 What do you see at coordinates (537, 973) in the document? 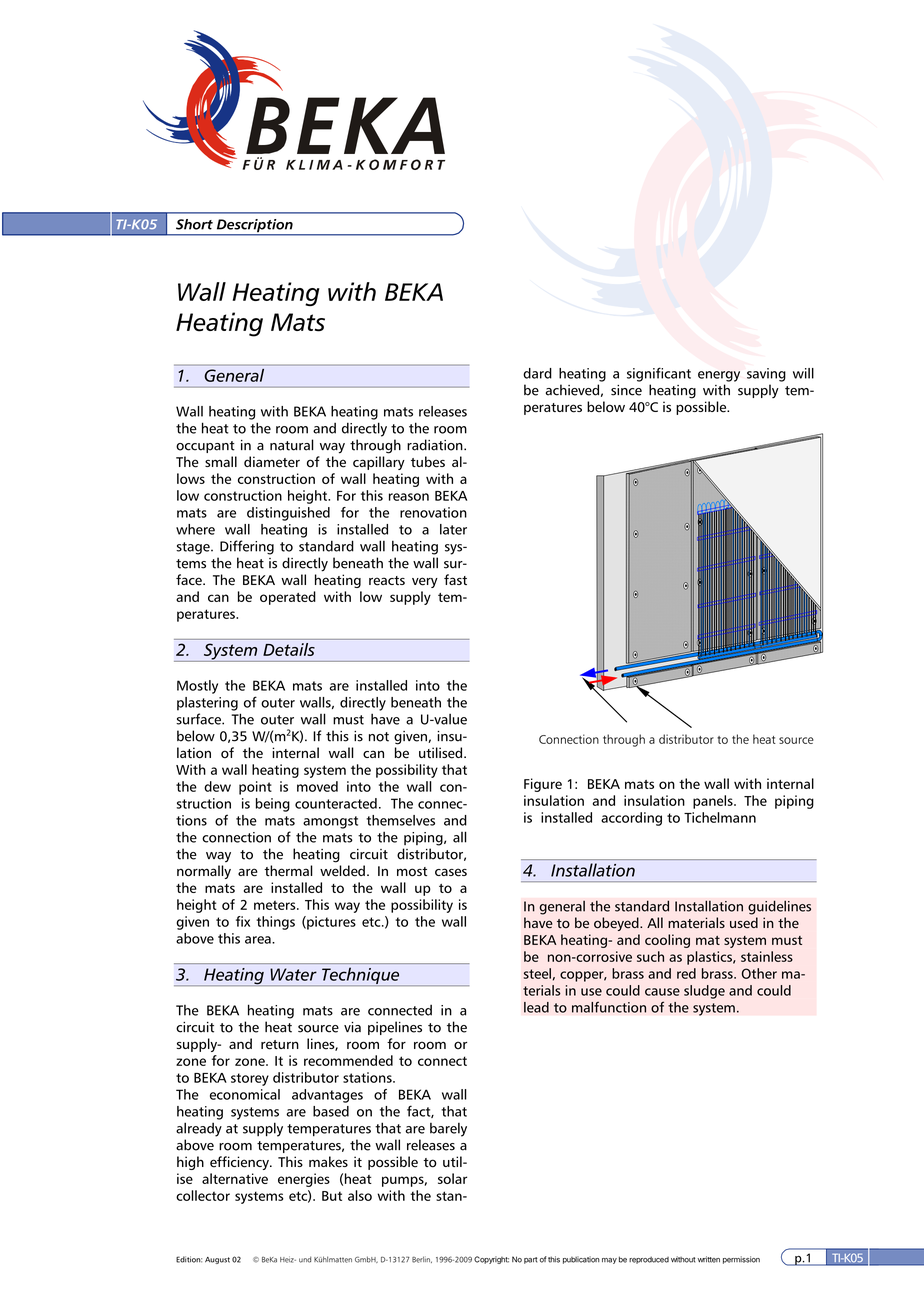
I see `steel` at bounding box center [537, 973].
